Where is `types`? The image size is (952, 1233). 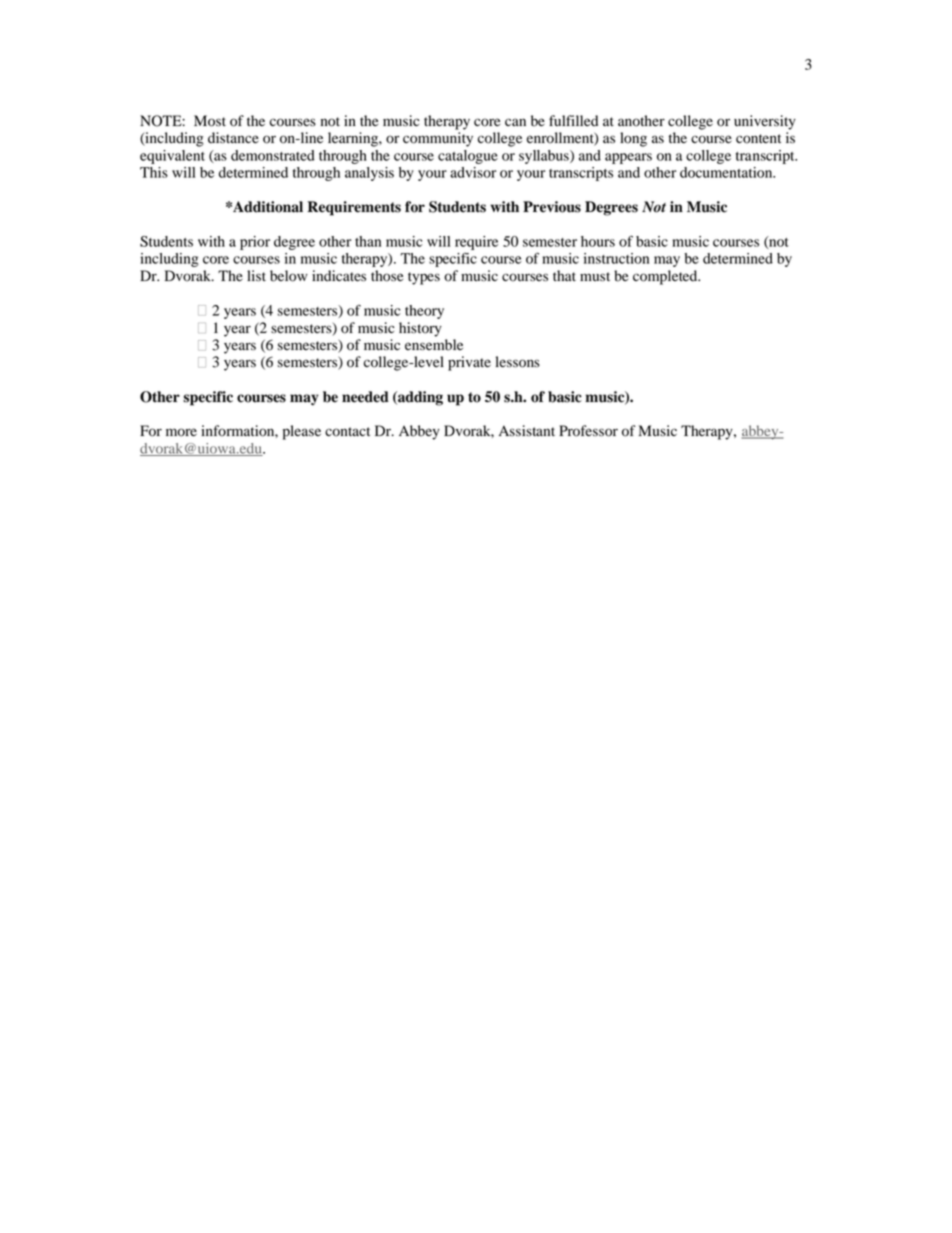 types is located at coordinates (424, 278).
